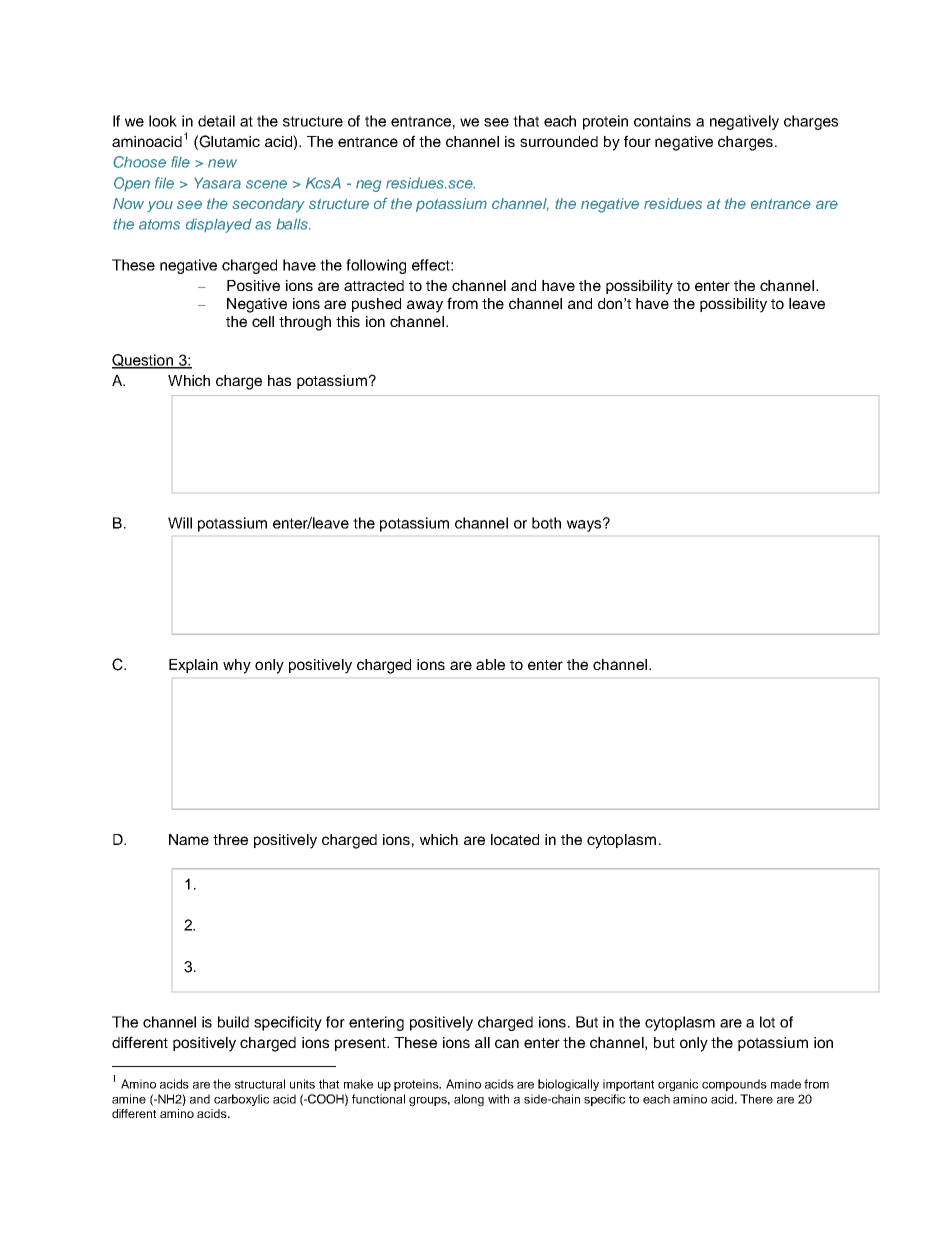  I want to click on able, so click(490, 664).
